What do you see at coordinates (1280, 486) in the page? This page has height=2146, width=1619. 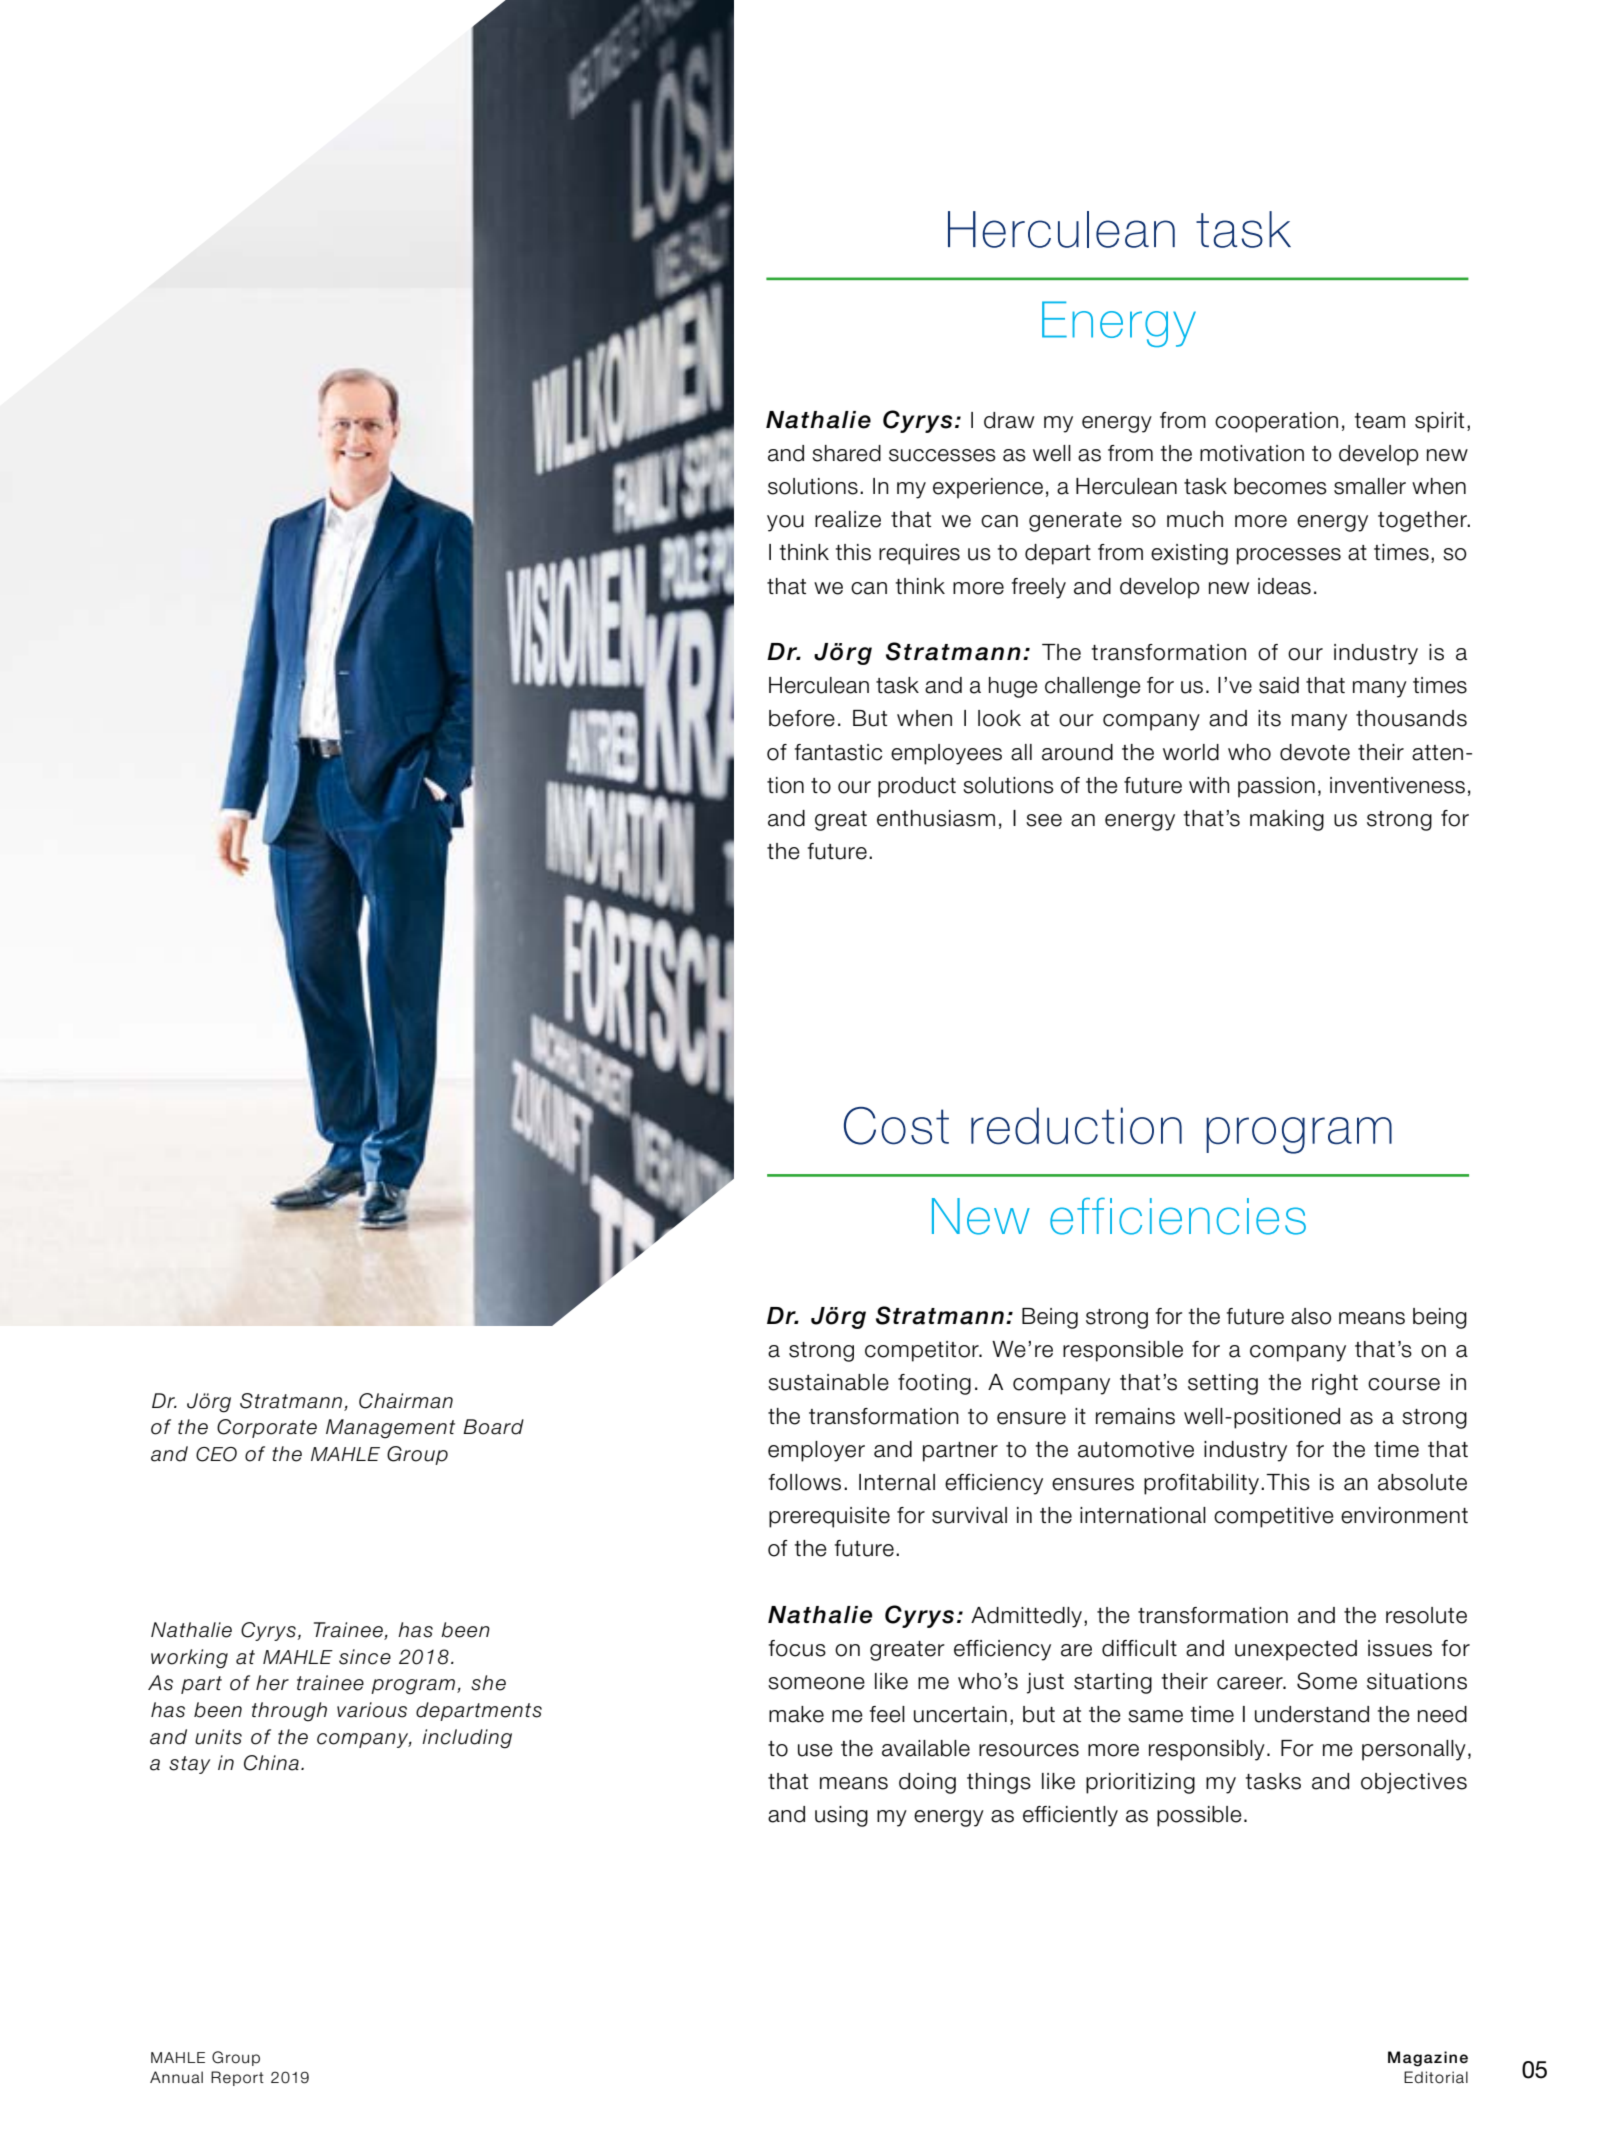 I see `becomes` at bounding box center [1280, 486].
